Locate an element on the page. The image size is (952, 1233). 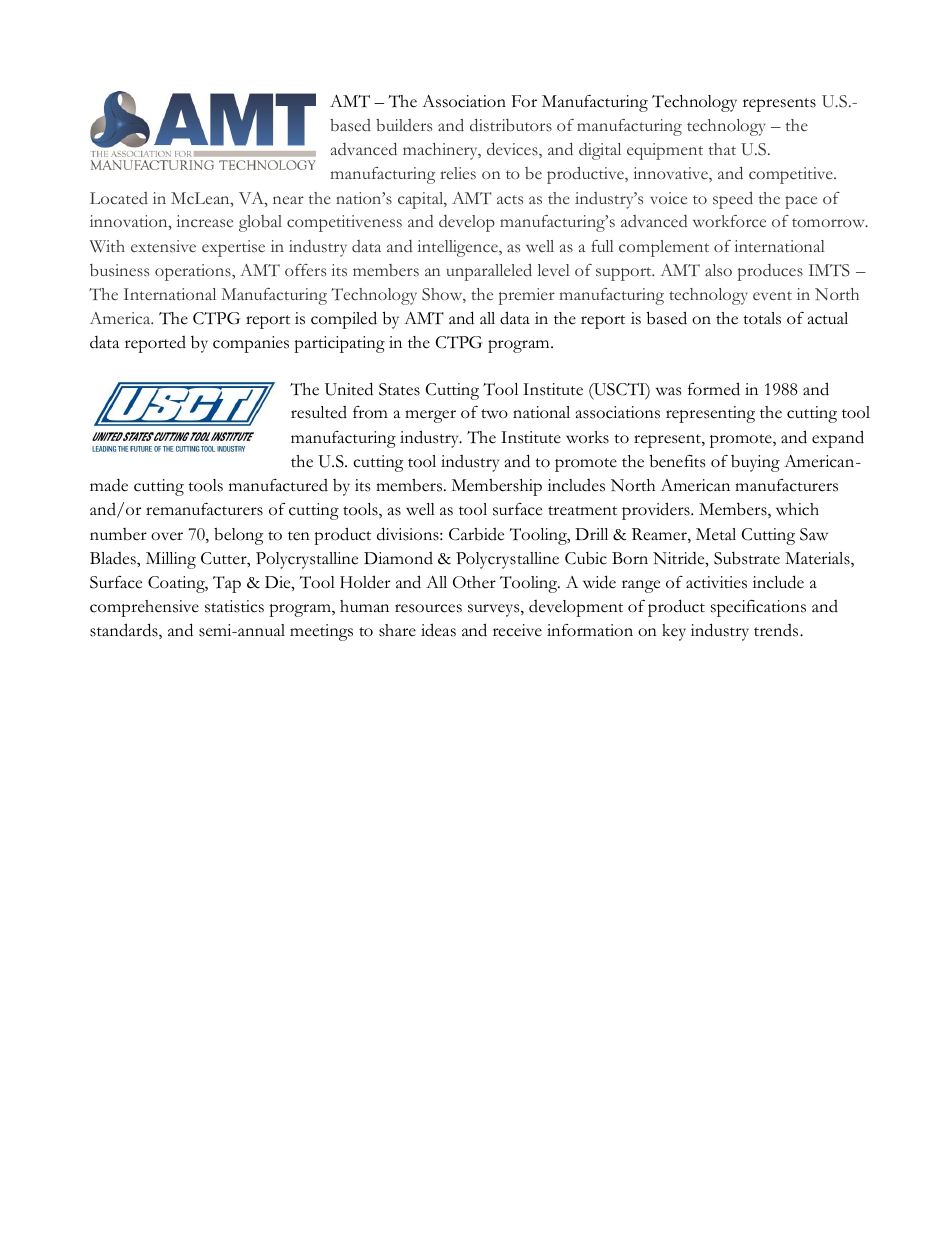
Located is located at coordinates (119, 198).
